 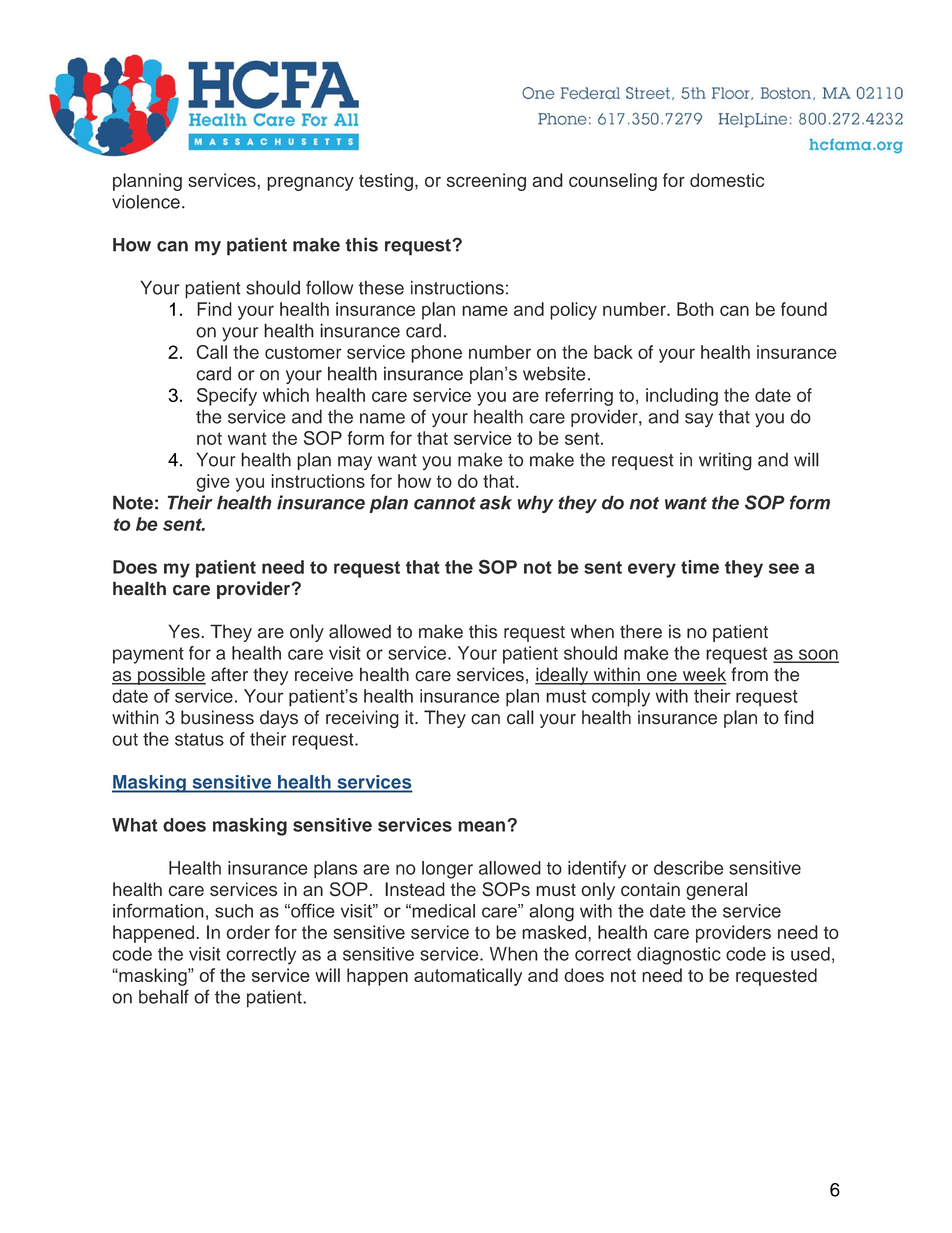 I want to click on time, so click(x=700, y=567).
